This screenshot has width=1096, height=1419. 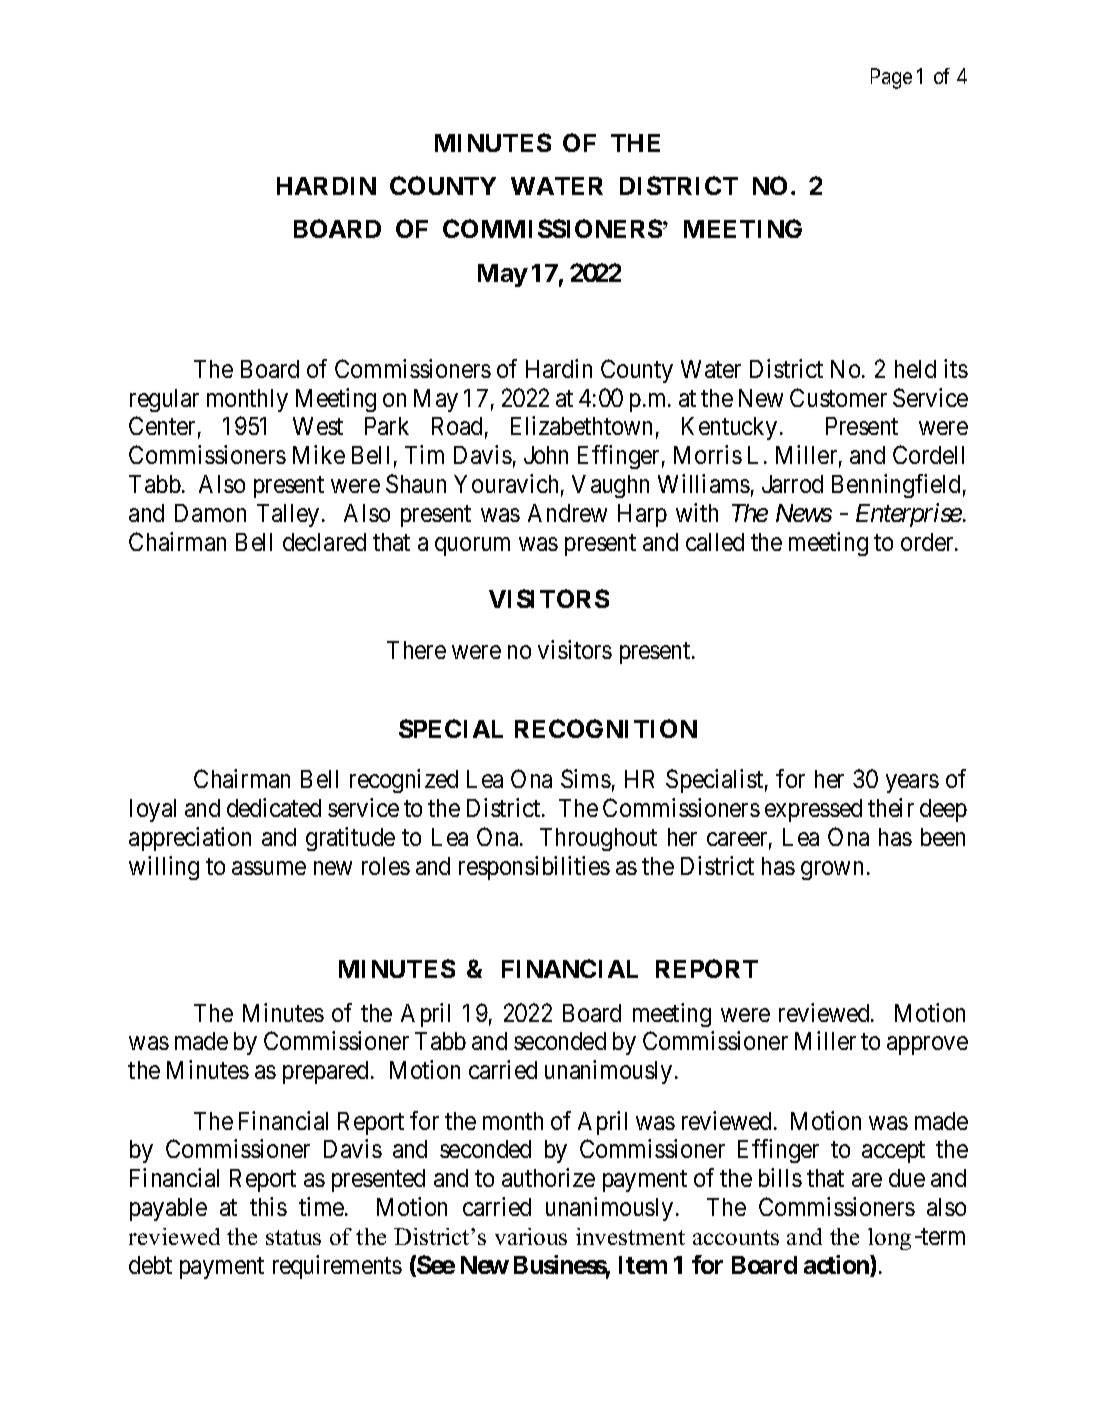 I want to click on various, so click(x=531, y=1236).
